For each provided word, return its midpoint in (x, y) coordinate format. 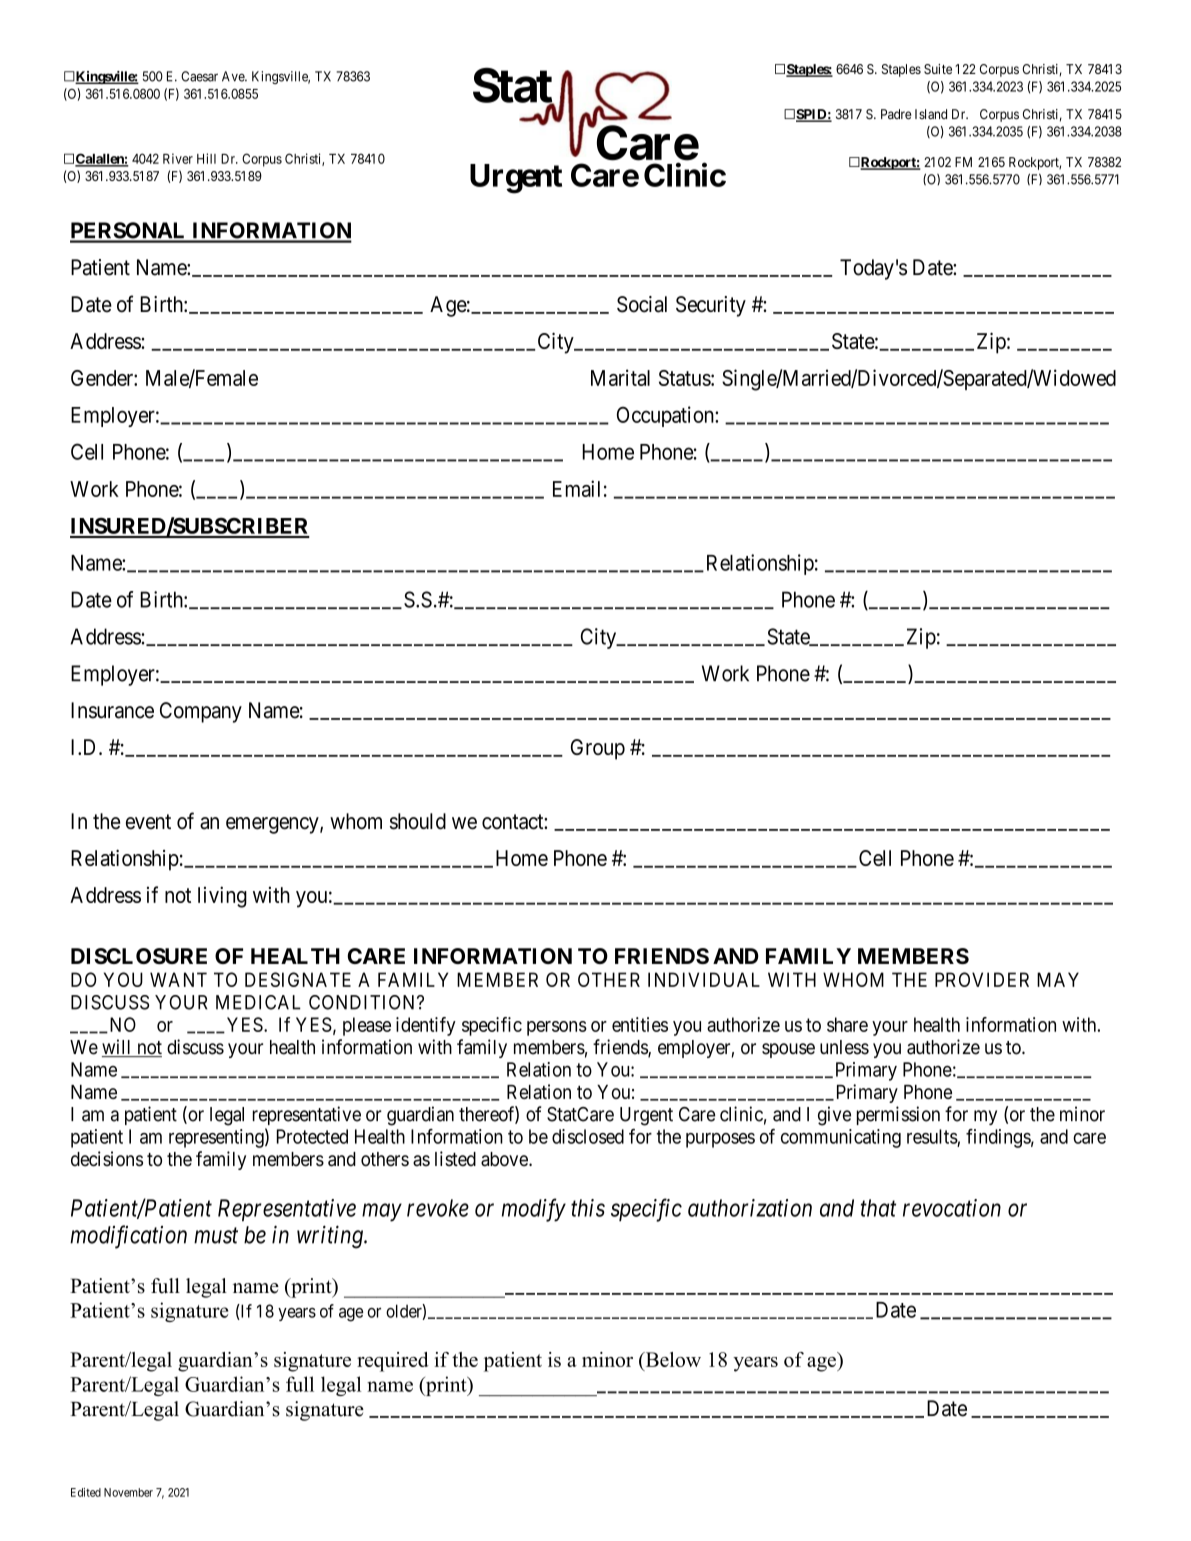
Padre (896, 114)
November (128, 1492)
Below (672, 1361)
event (148, 822)
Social (642, 304)
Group (598, 749)
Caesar (199, 76)
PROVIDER (982, 979)
